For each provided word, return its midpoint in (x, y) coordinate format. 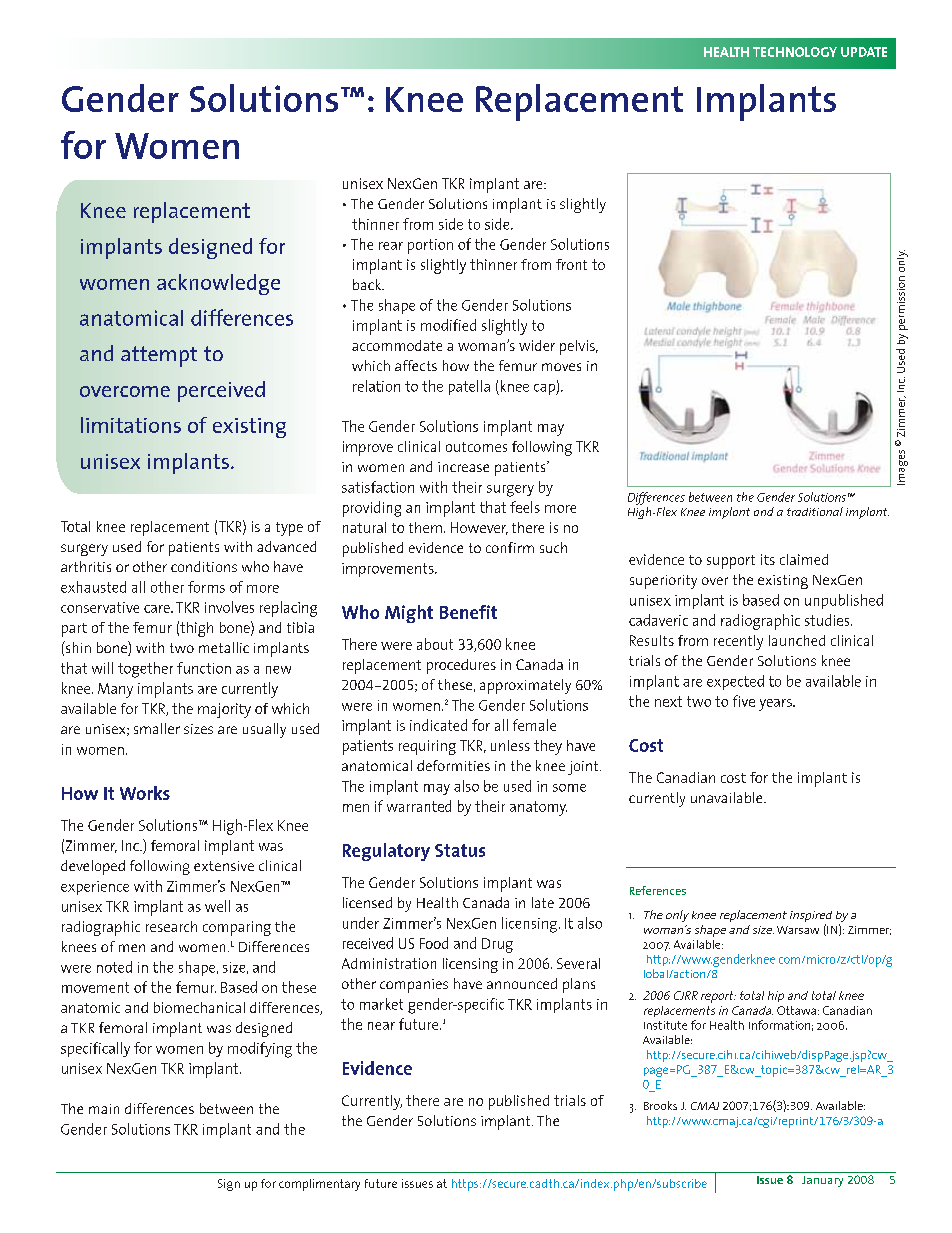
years (776, 705)
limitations (131, 425)
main (104, 1109)
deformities (453, 765)
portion (430, 246)
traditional (815, 511)
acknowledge (218, 284)
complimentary (319, 1185)
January (822, 1181)
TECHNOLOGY (795, 52)
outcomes (476, 447)
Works (145, 793)
